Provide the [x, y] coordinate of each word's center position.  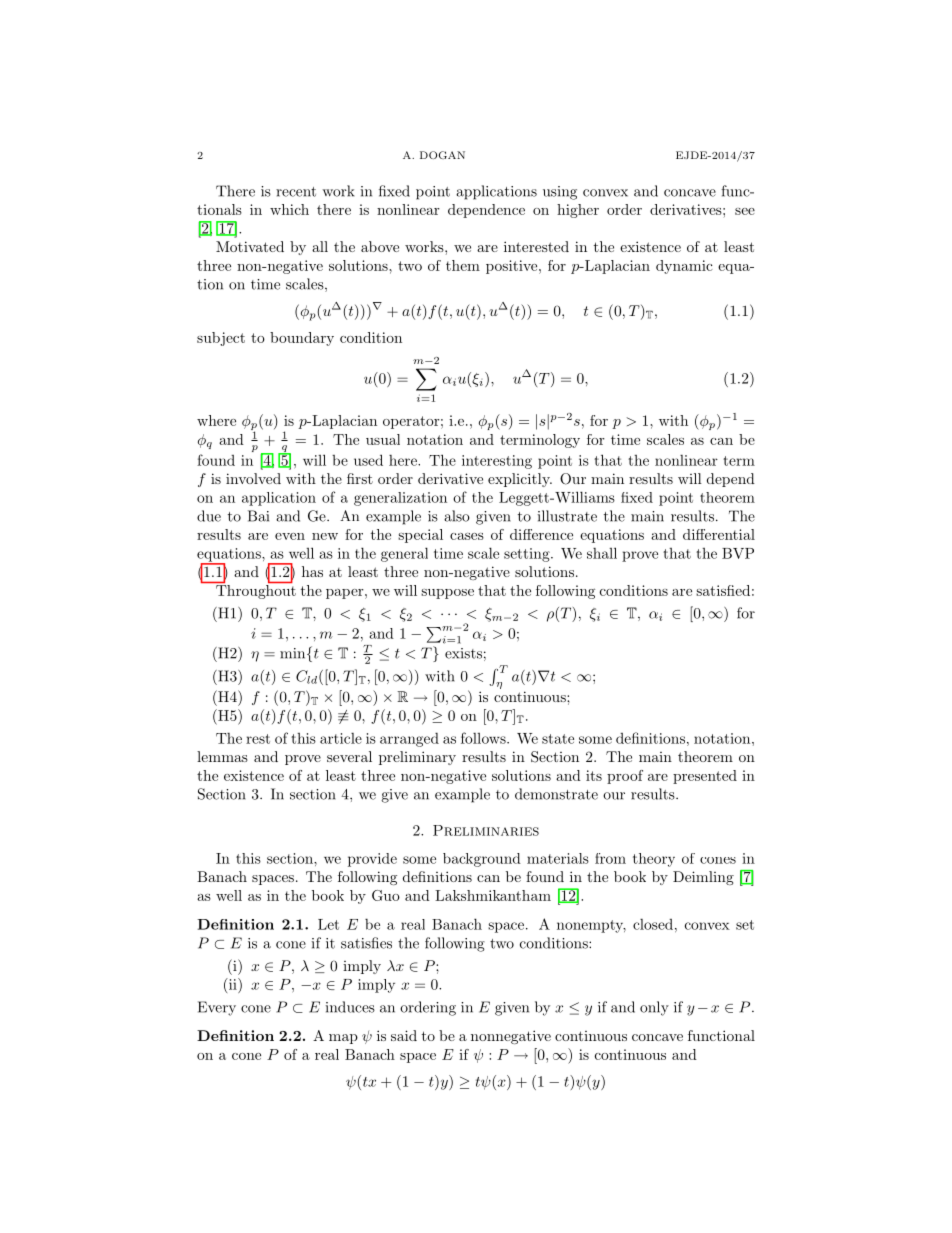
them [463, 265]
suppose [447, 594]
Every [217, 1008]
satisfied [723, 590]
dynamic [684, 267]
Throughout [255, 590]
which [289, 209]
